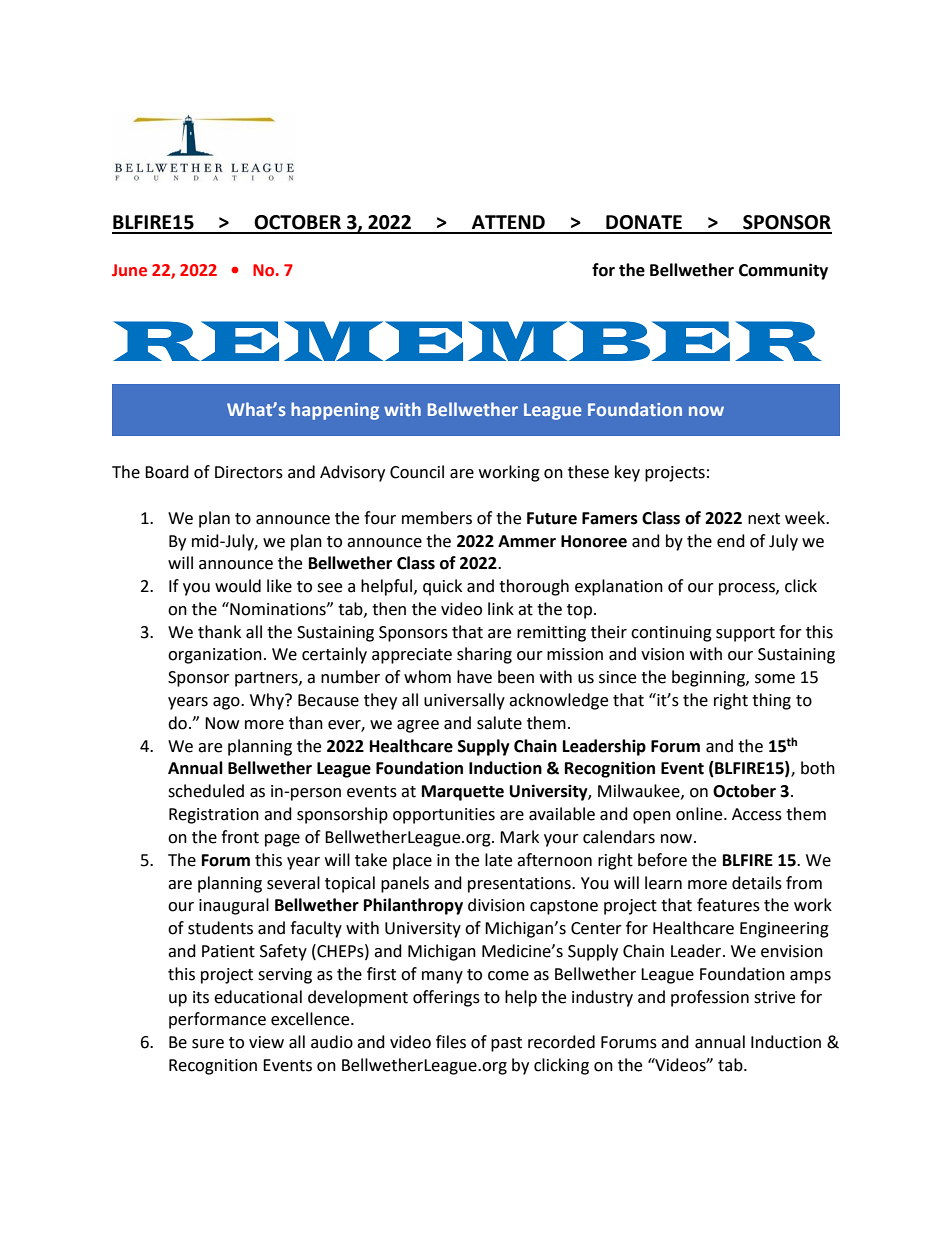 The image size is (952, 1233). What do you see at coordinates (484, 655) in the screenshot?
I see `sharing` at bounding box center [484, 655].
